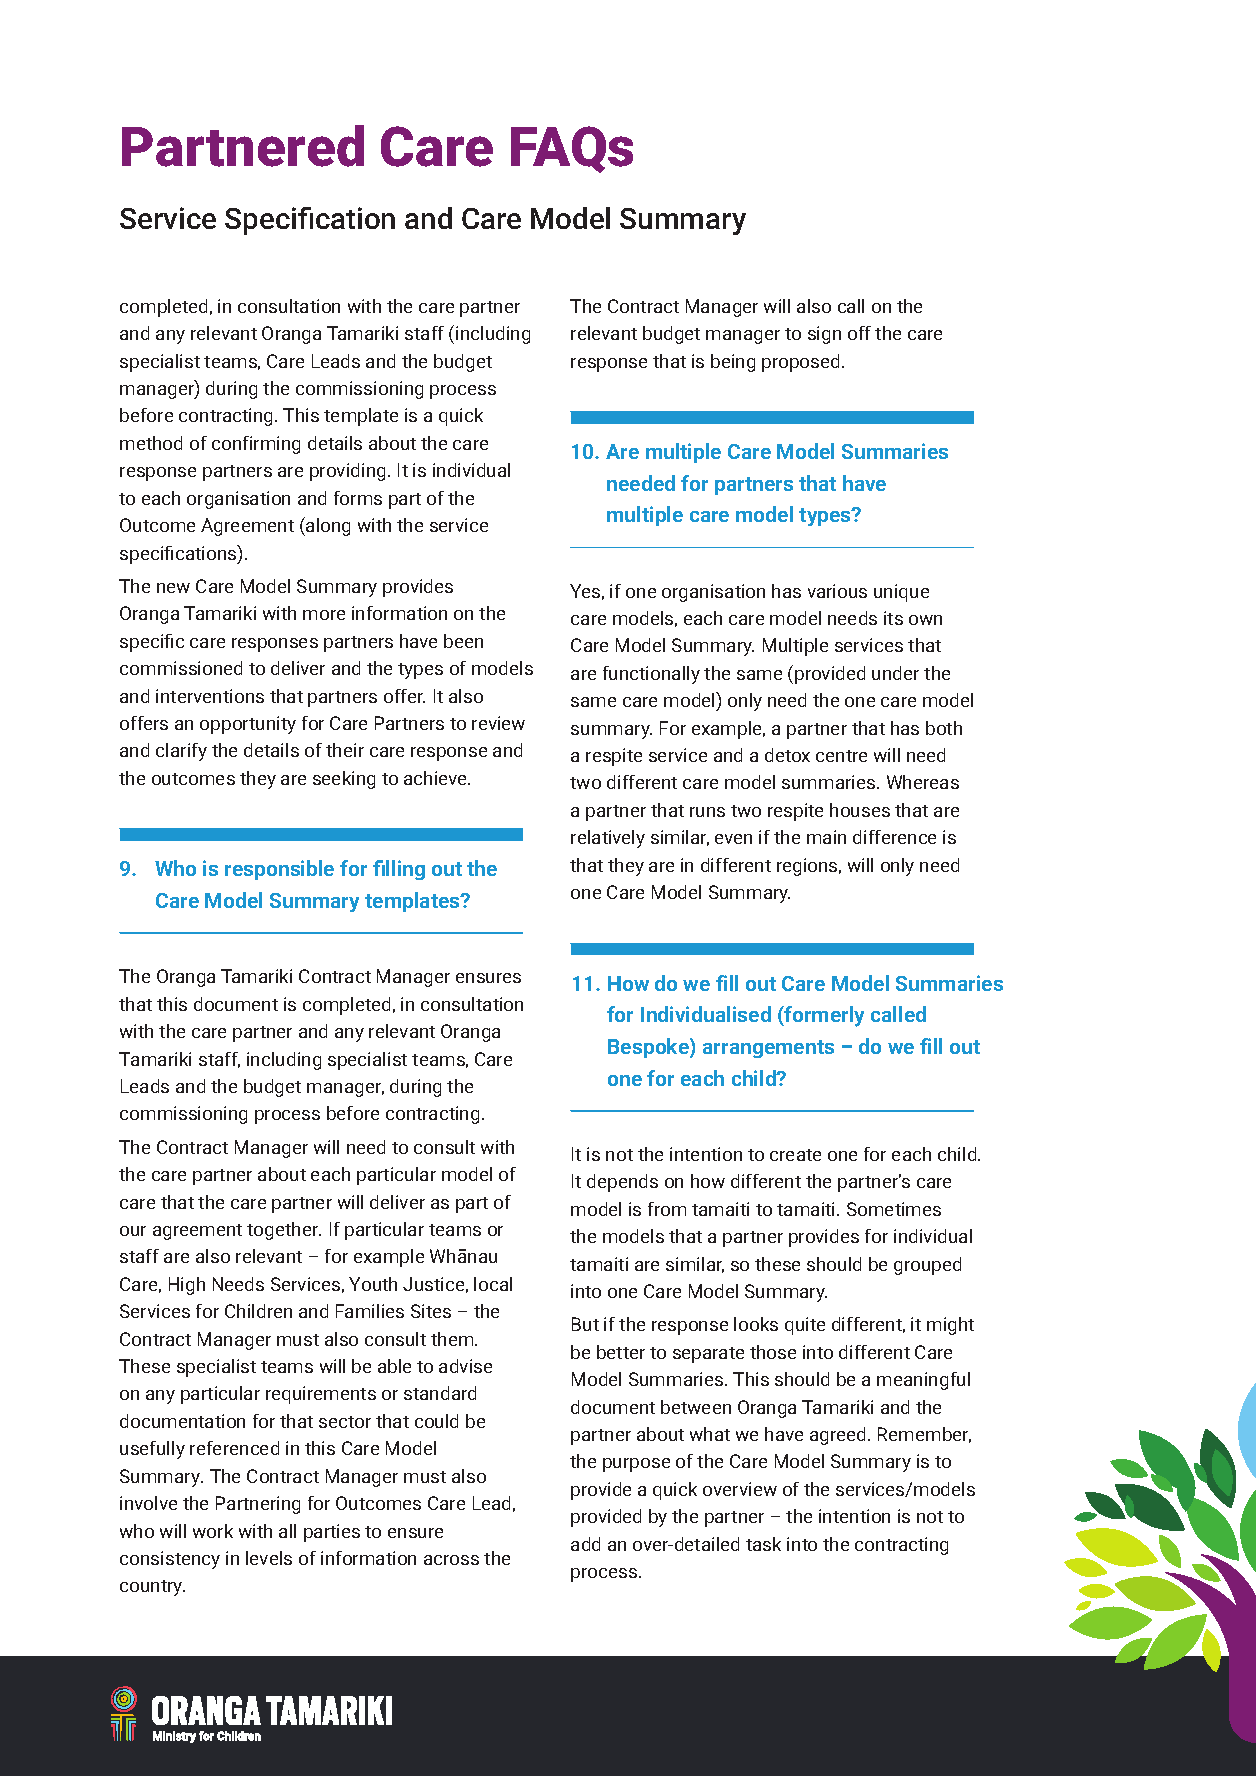 Image resolution: width=1256 pixels, height=1776 pixels. What do you see at coordinates (279, 870) in the page?
I see `responsible` at bounding box center [279, 870].
